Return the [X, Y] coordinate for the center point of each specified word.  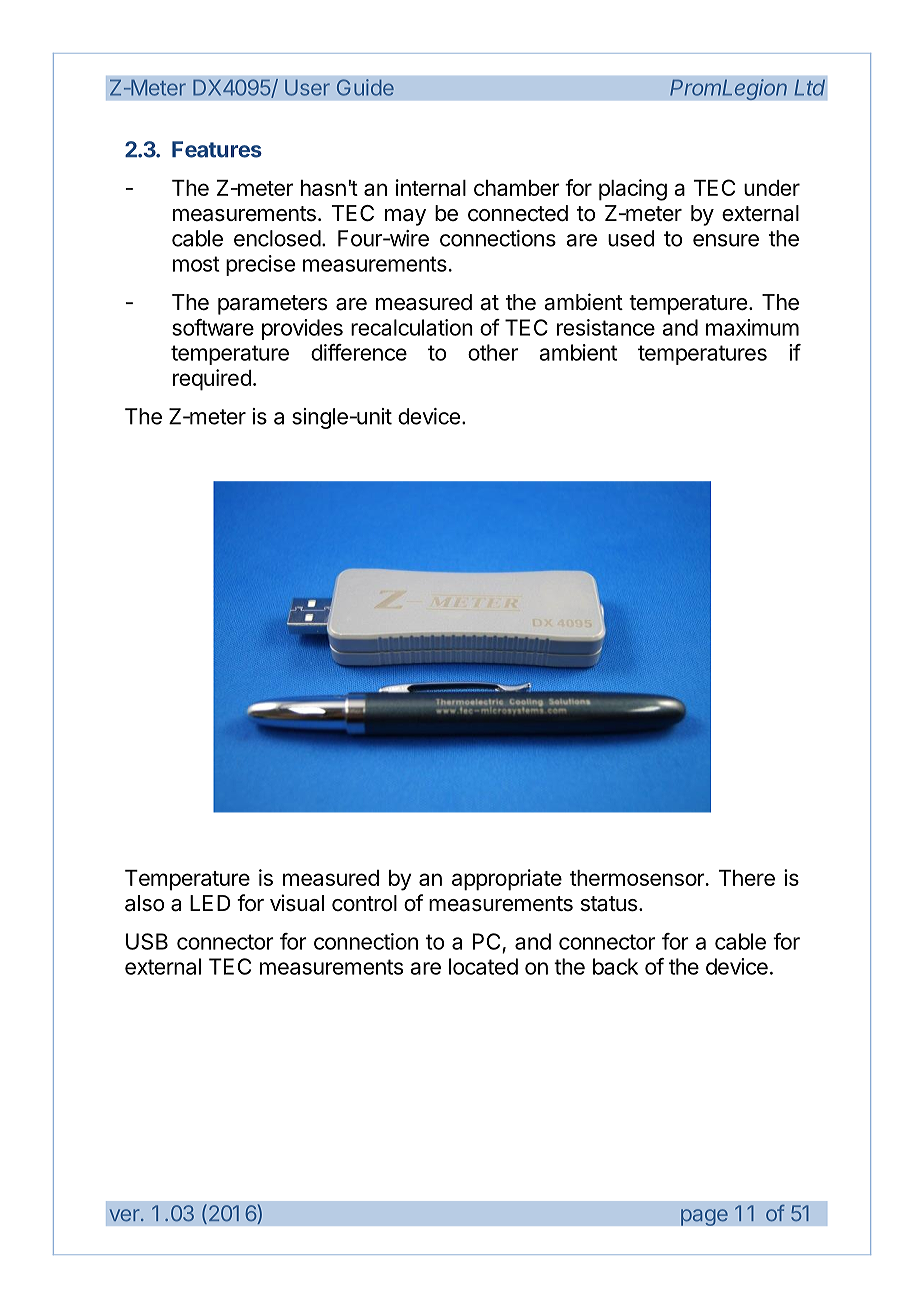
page [704, 1217]
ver [125, 1215]
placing [633, 190]
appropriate [507, 880]
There [747, 878]
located [483, 966]
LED [210, 903]
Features [217, 149]
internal [431, 187]
